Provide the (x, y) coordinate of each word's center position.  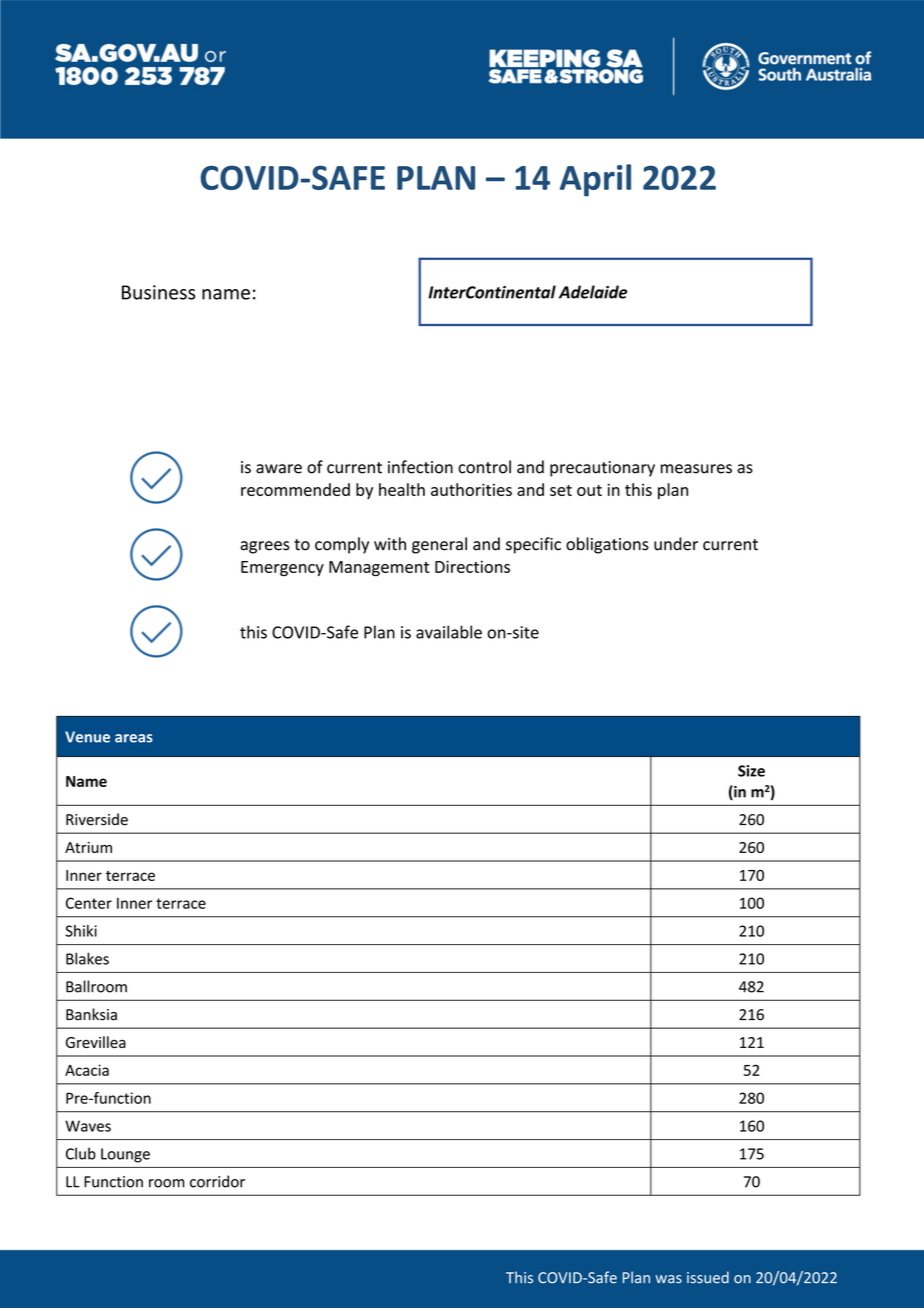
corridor (217, 1181)
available (449, 632)
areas (134, 738)
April (595, 180)
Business (158, 292)
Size (751, 771)
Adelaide (593, 292)
